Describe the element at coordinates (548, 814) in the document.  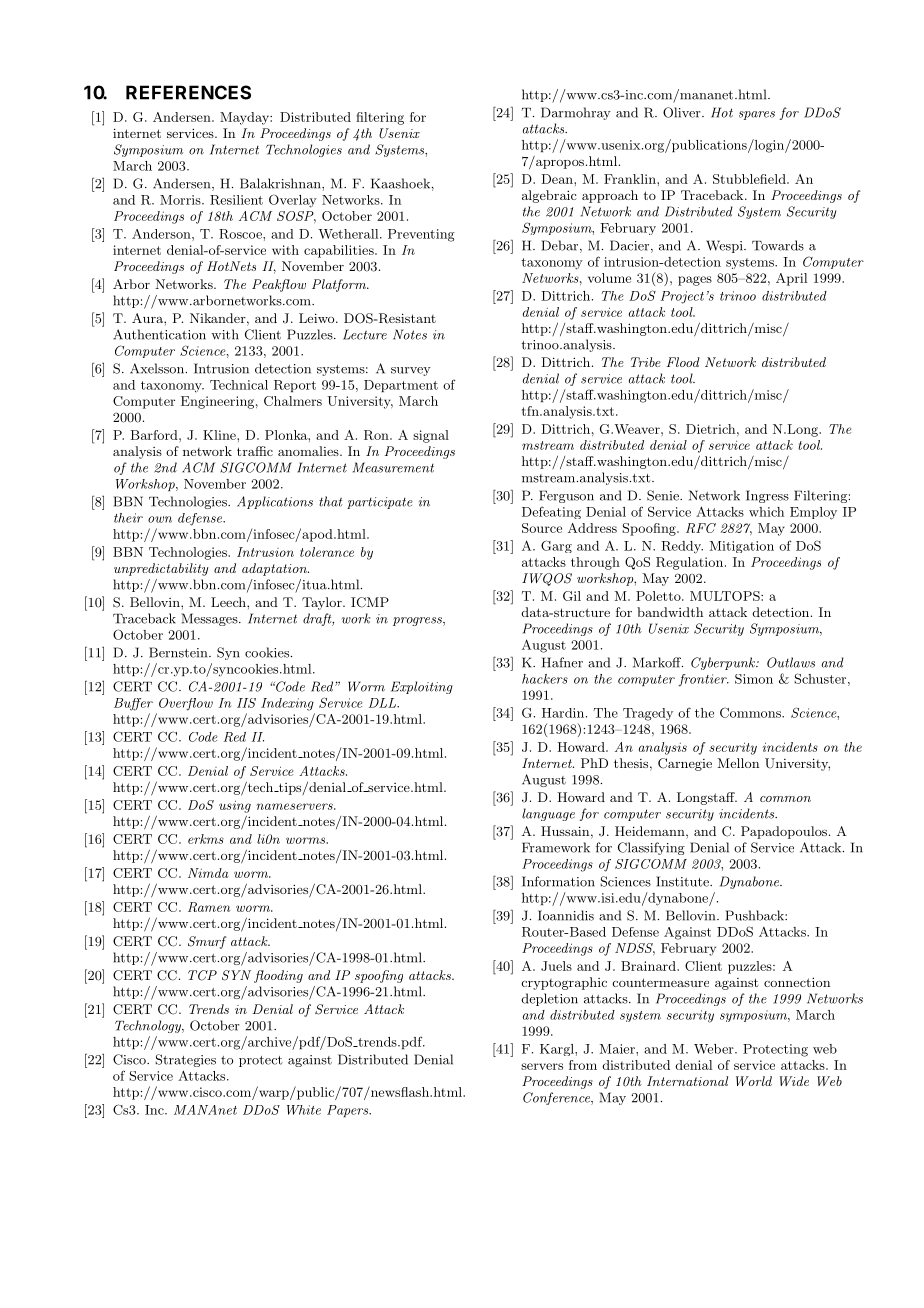
I see `language` at that location.
